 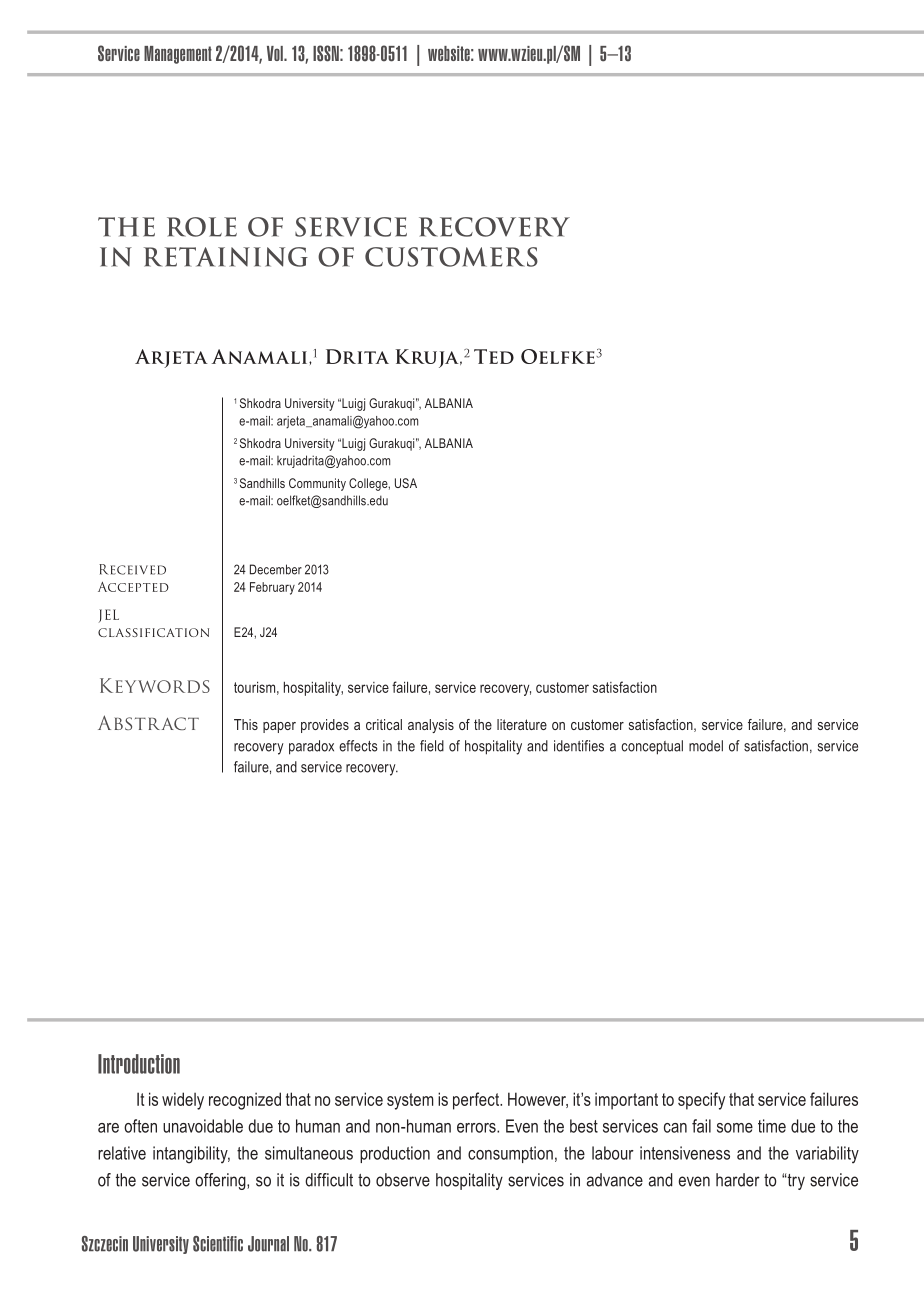 I want to click on Community, so click(x=317, y=484).
